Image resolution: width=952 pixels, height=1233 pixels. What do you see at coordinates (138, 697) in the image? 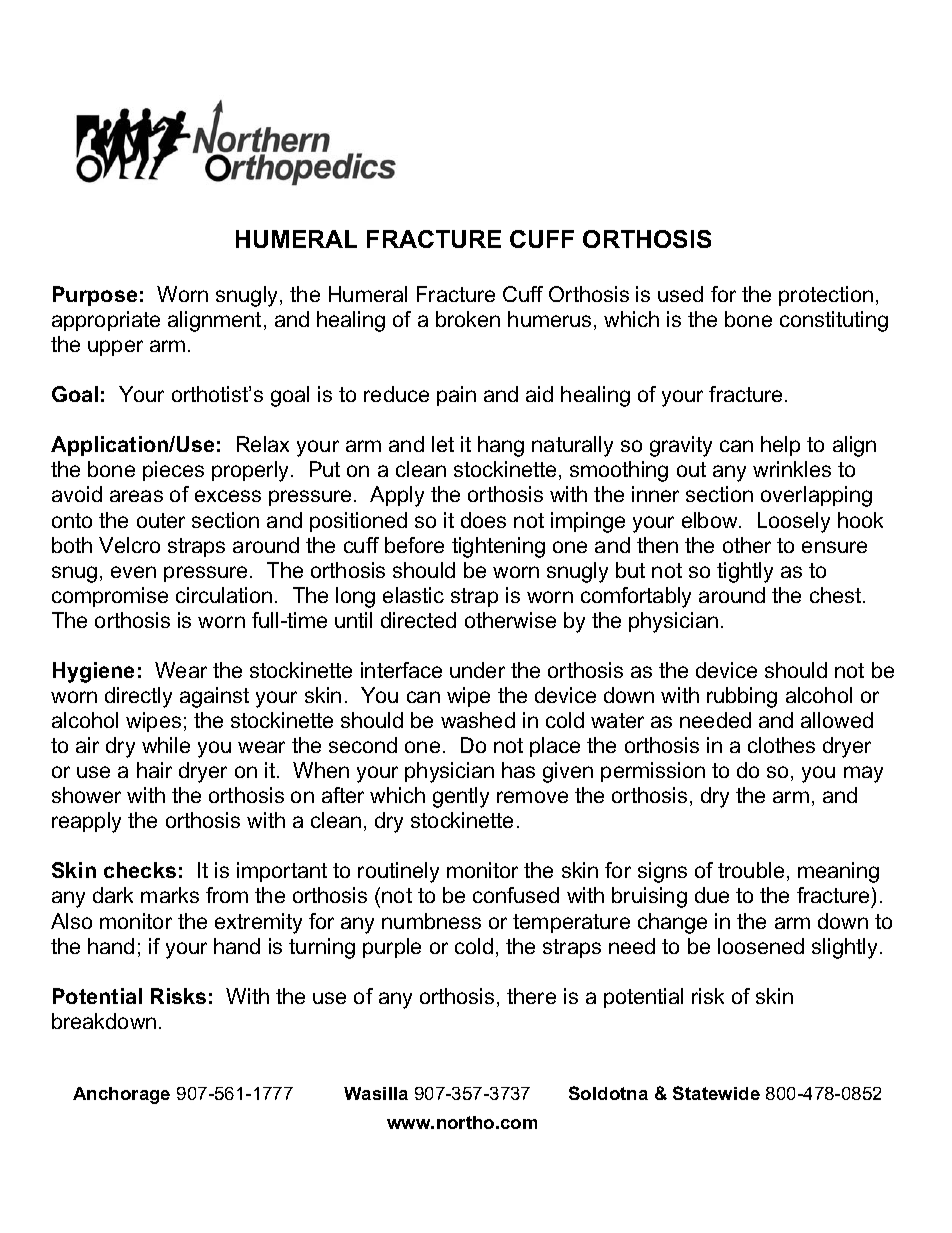
I see `directly` at bounding box center [138, 697].
